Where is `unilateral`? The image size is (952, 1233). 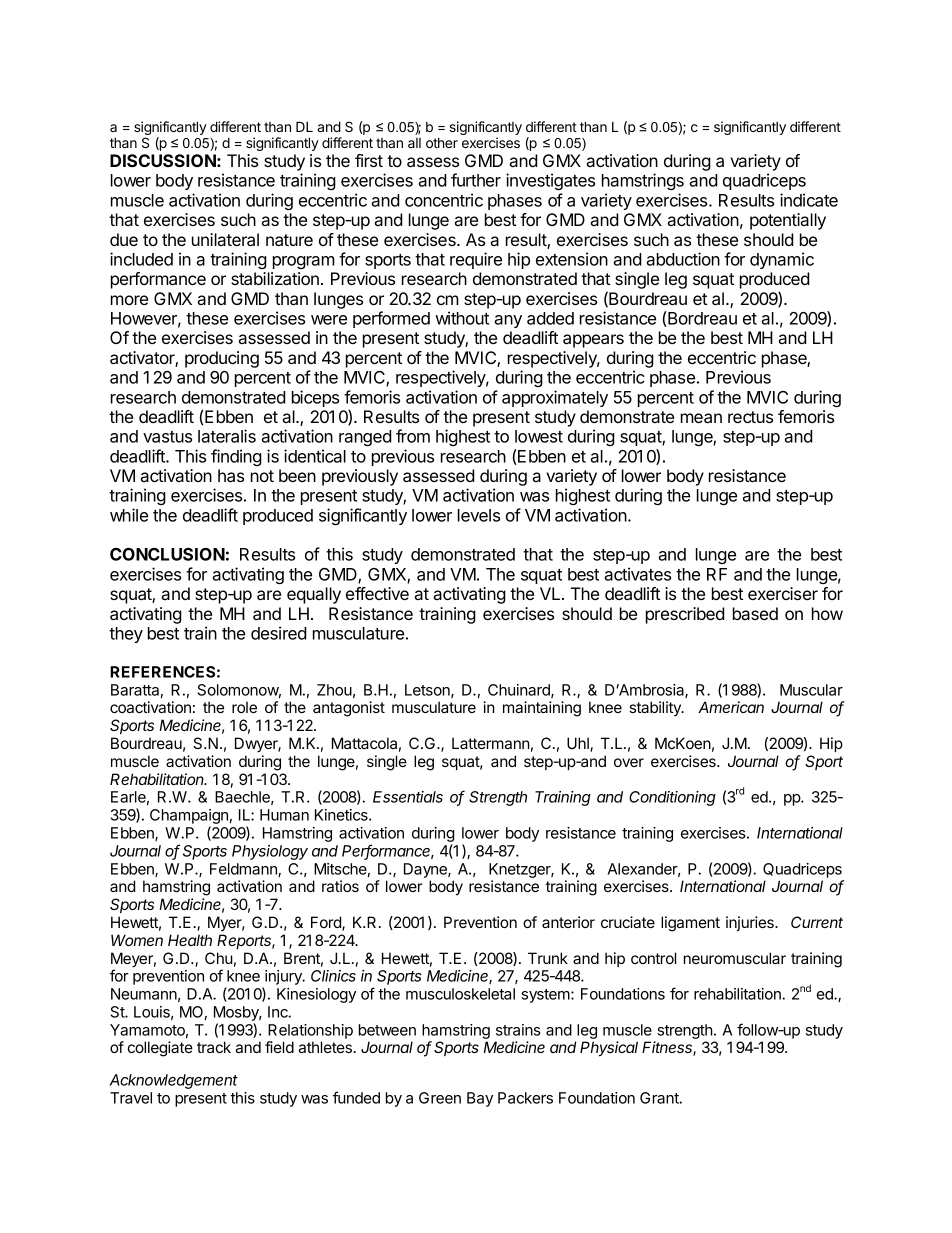
unilateral is located at coordinates (225, 239).
